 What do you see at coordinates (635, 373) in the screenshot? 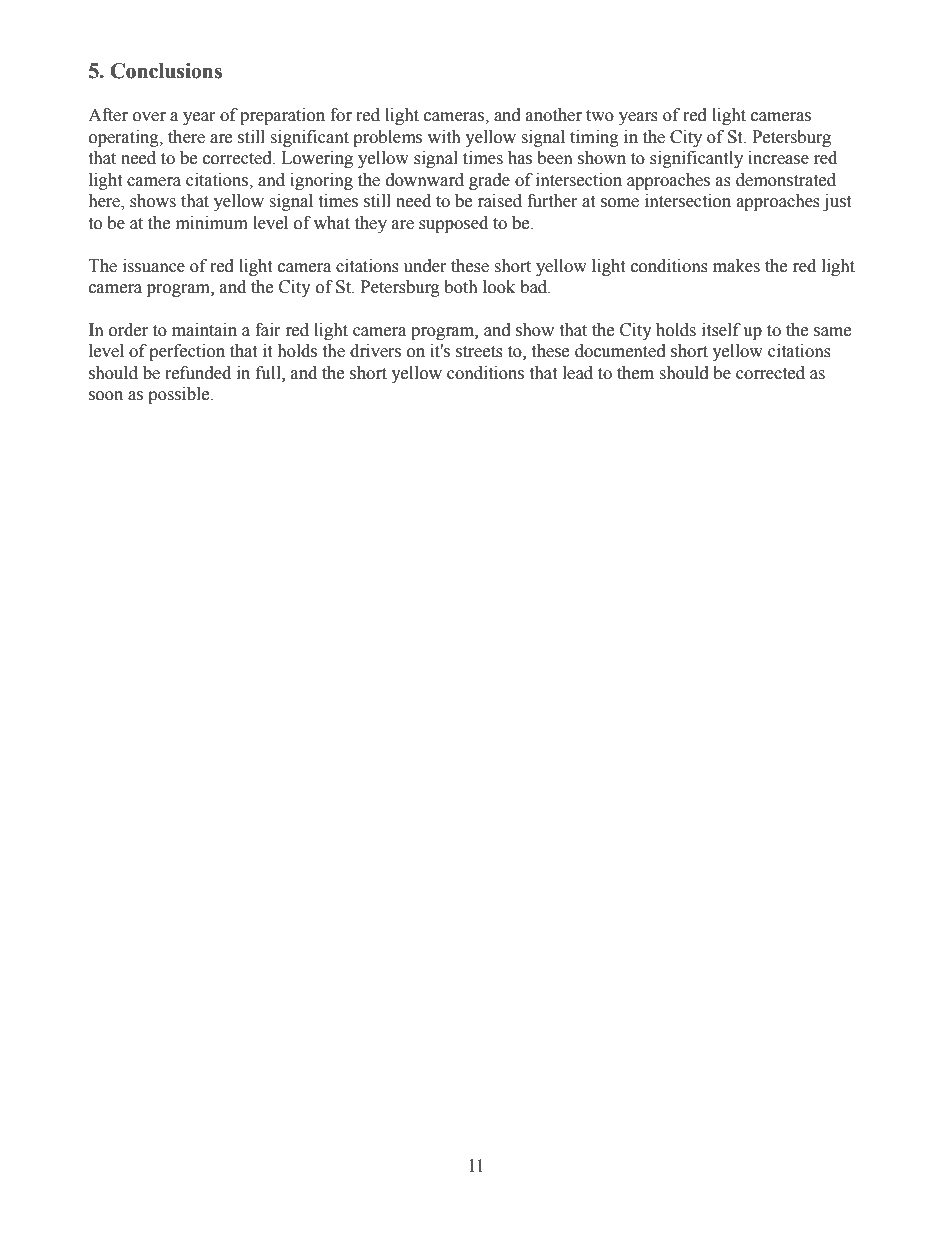
I see `them` at bounding box center [635, 373].
